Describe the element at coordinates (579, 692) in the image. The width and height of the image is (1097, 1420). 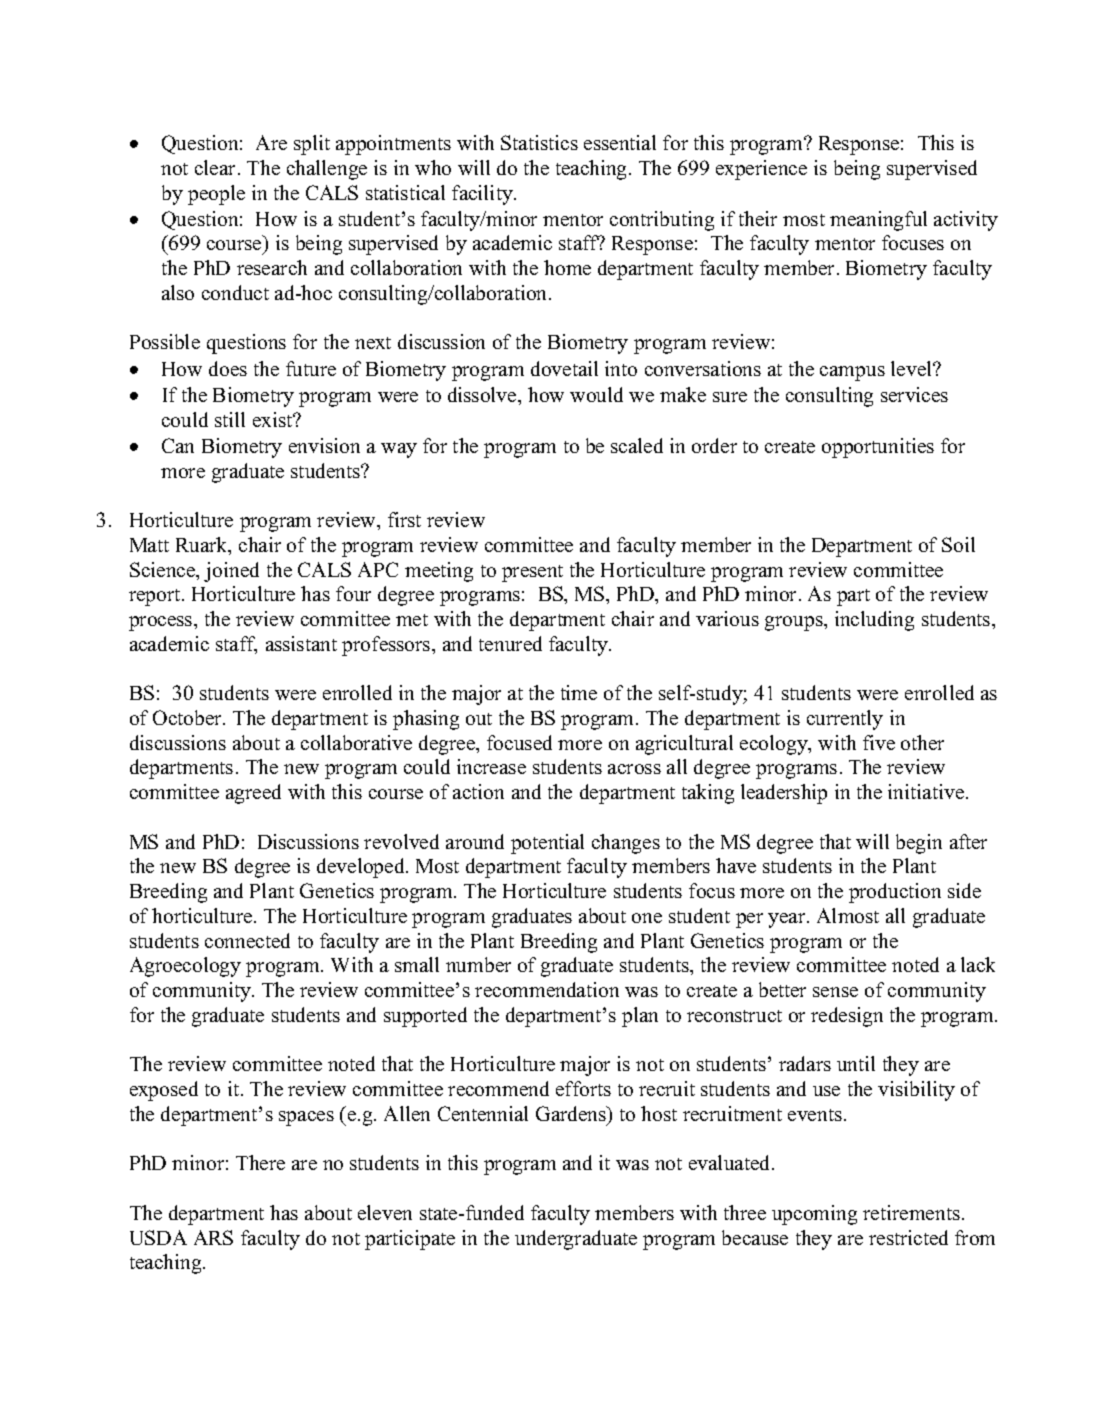
I see `time` at that location.
